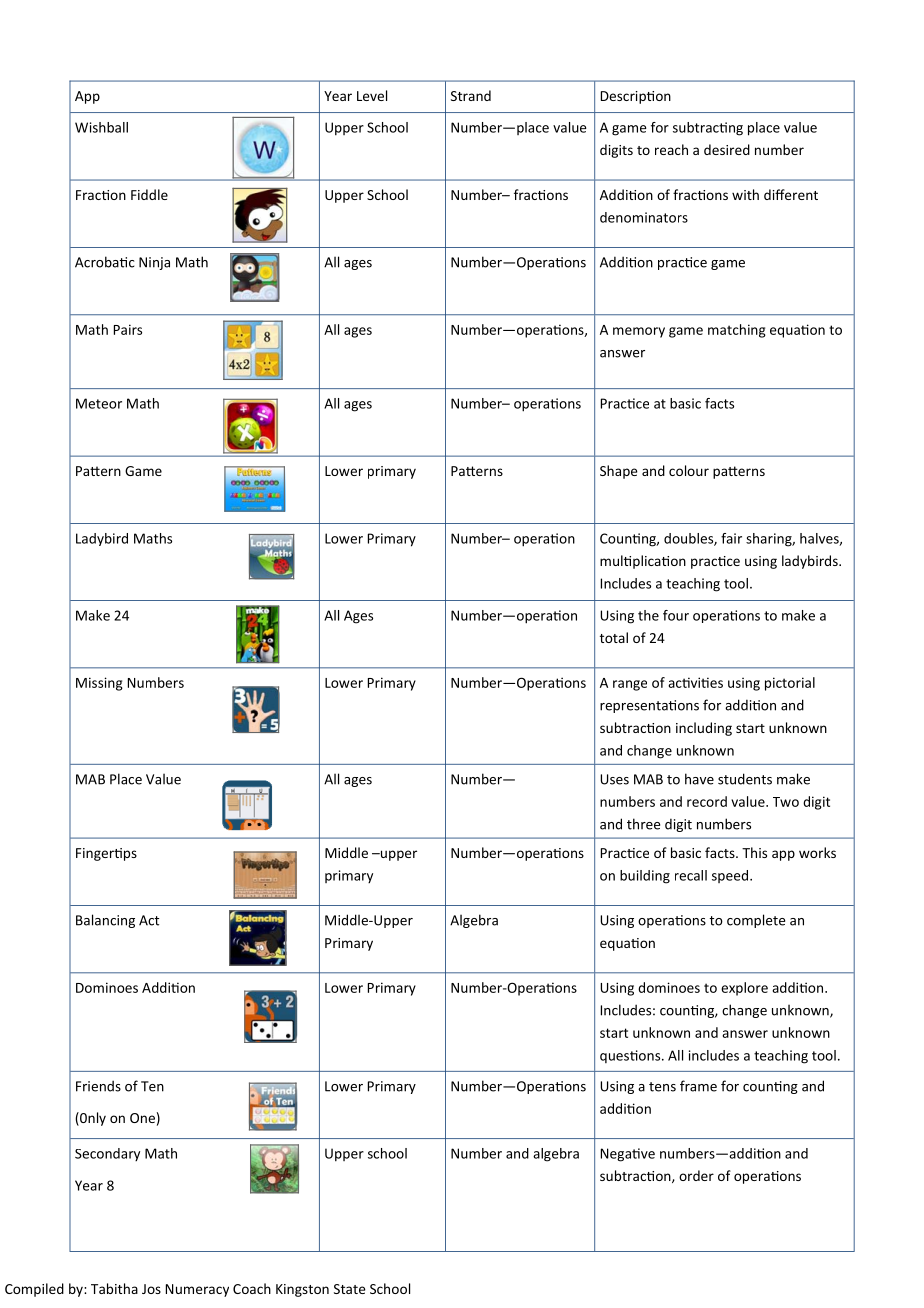 The width and height of the screenshot is (924, 1308). What do you see at coordinates (614, 637) in the screenshot?
I see `total` at bounding box center [614, 637].
